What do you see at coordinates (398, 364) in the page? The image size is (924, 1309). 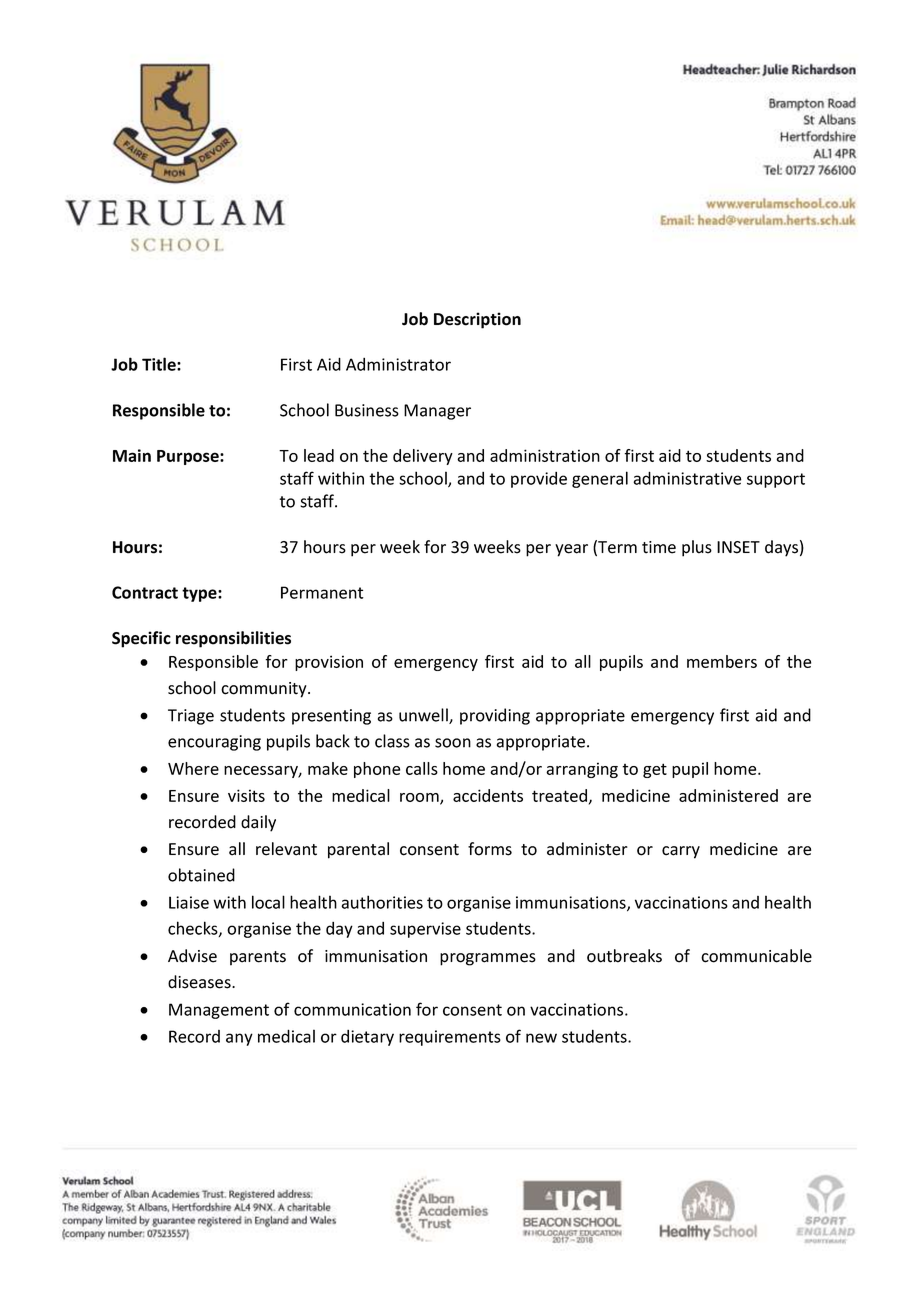 I see `Administrator` at bounding box center [398, 364].
